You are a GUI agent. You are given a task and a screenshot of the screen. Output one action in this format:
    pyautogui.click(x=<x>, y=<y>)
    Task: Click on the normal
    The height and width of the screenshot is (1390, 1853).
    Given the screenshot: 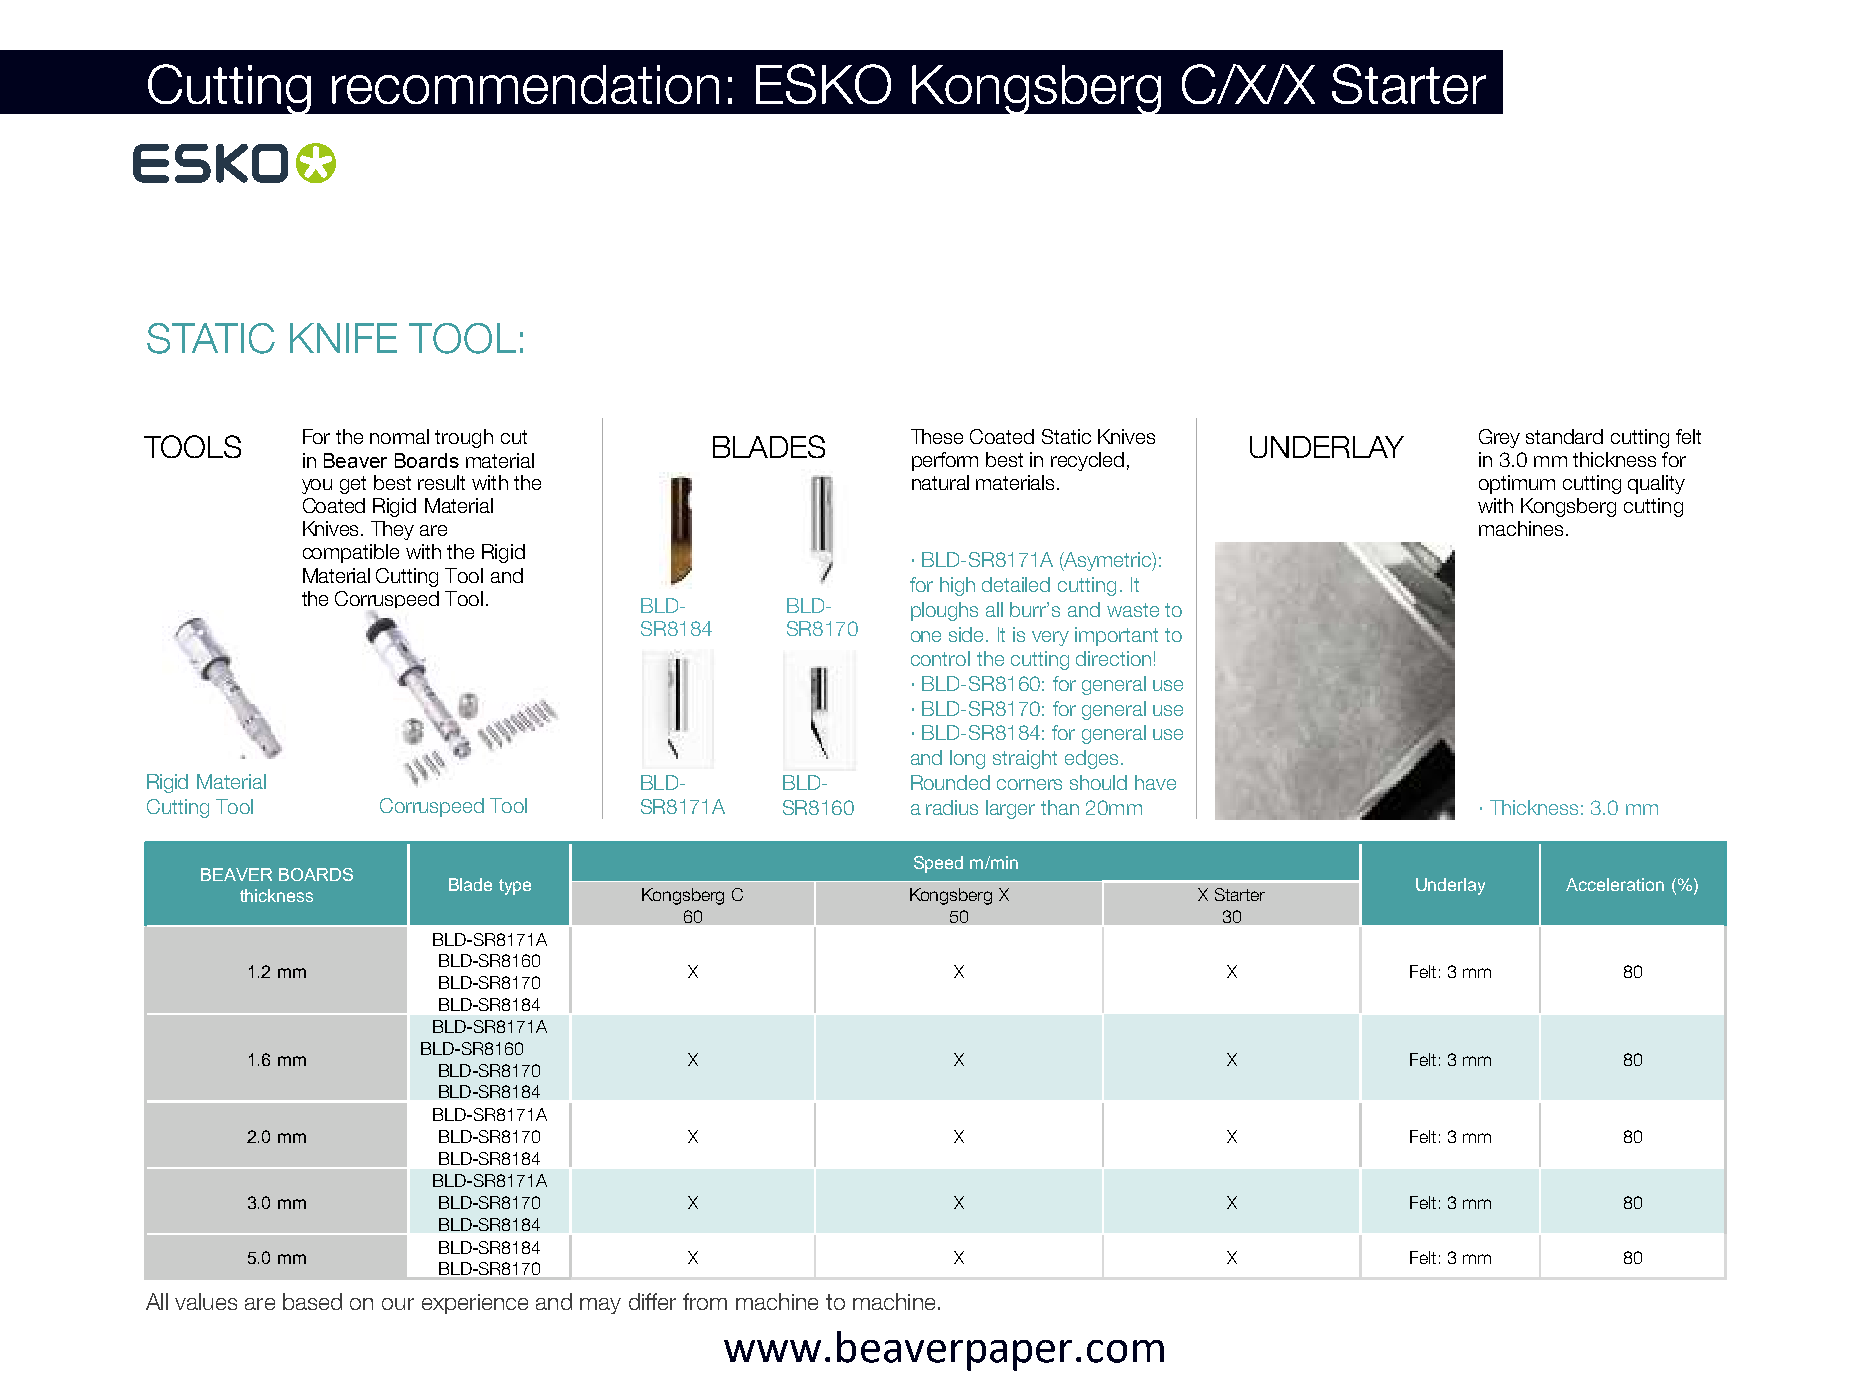 What is the action you would take?
    pyautogui.click(x=399, y=436)
